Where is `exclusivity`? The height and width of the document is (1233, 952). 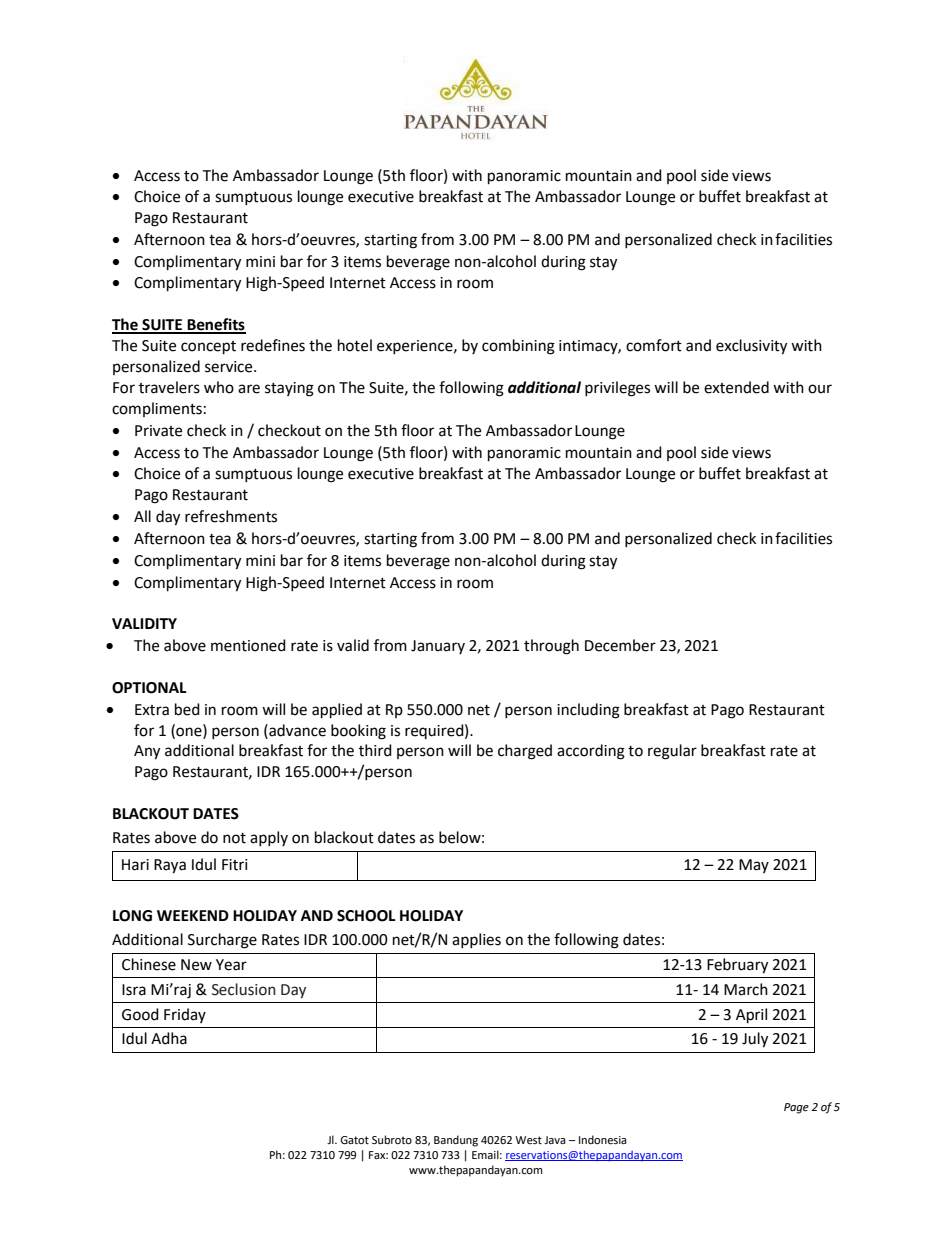
exclusivity is located at coordinates (751, 347).
